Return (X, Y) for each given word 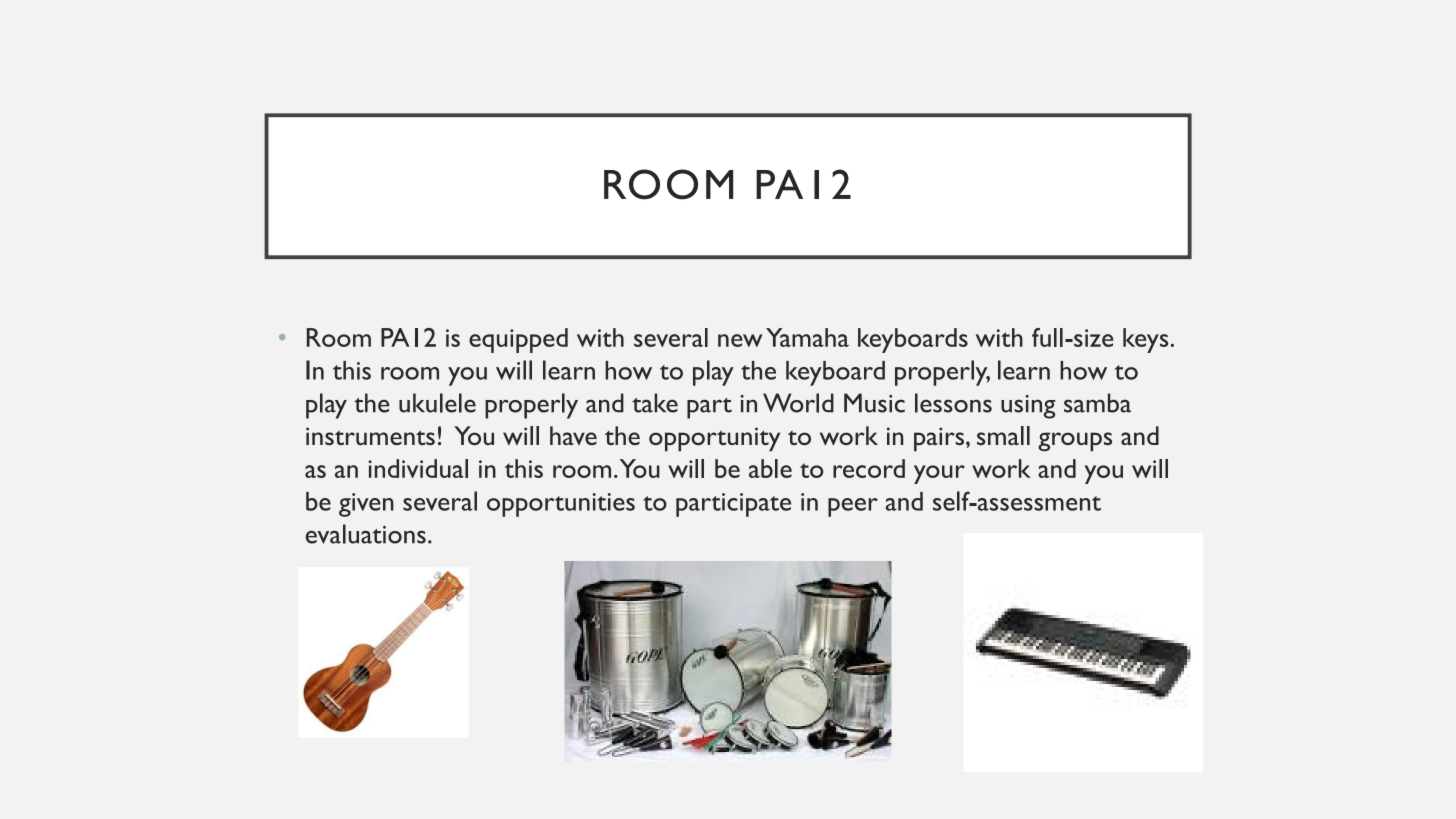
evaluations (366, 534)
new (740, 340)
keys (1145, 340)
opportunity (714, 439)
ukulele (437, 403)
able (770, 468)
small (1003, 435)
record (869, 468)
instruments (370, 436)
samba (1097, 403)
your (939, 474)
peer (853, 507)
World (798, 403)
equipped (518, 340)
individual (418, 468)
